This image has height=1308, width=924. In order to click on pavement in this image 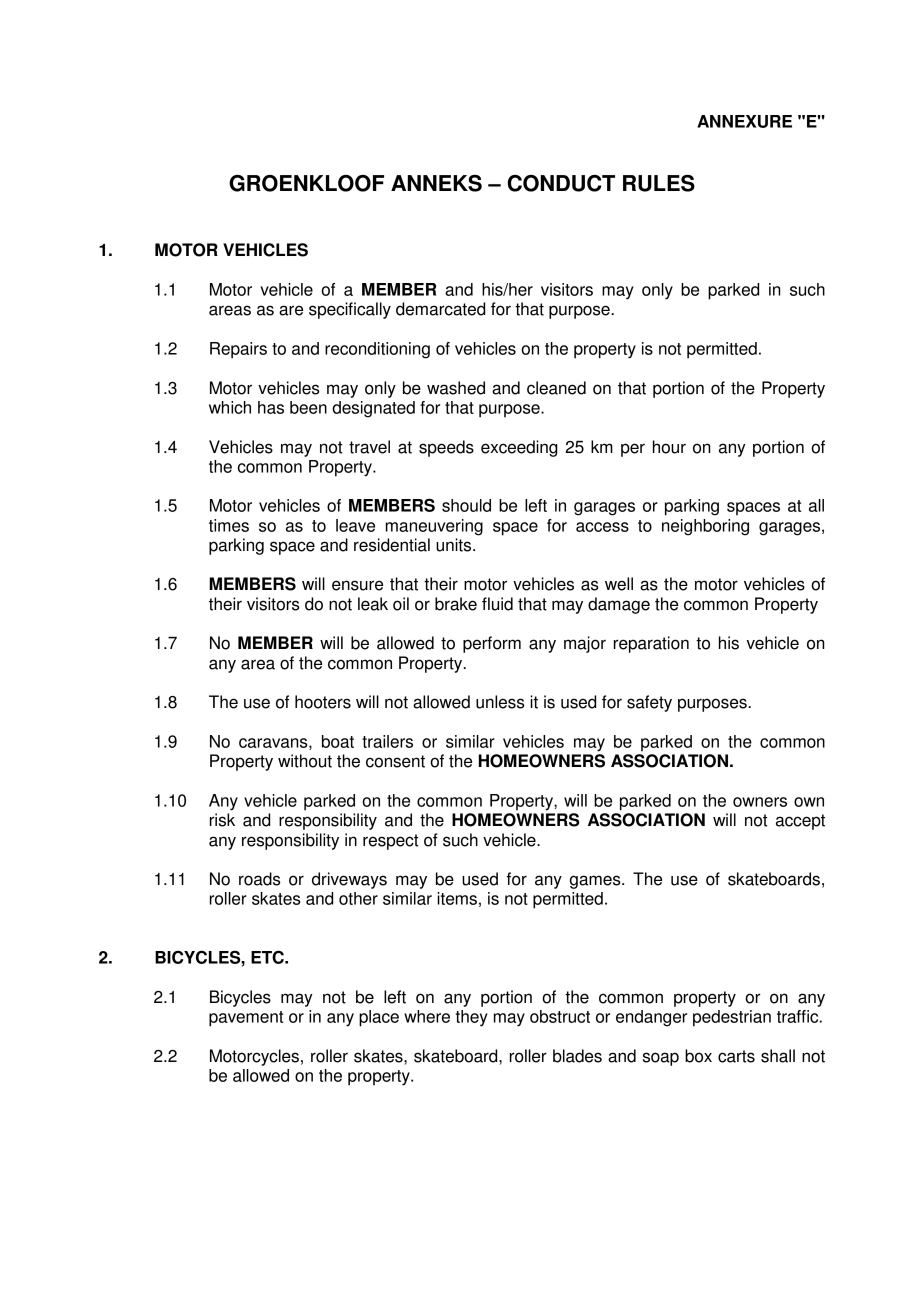, I will do `click(246, 1019)`.
